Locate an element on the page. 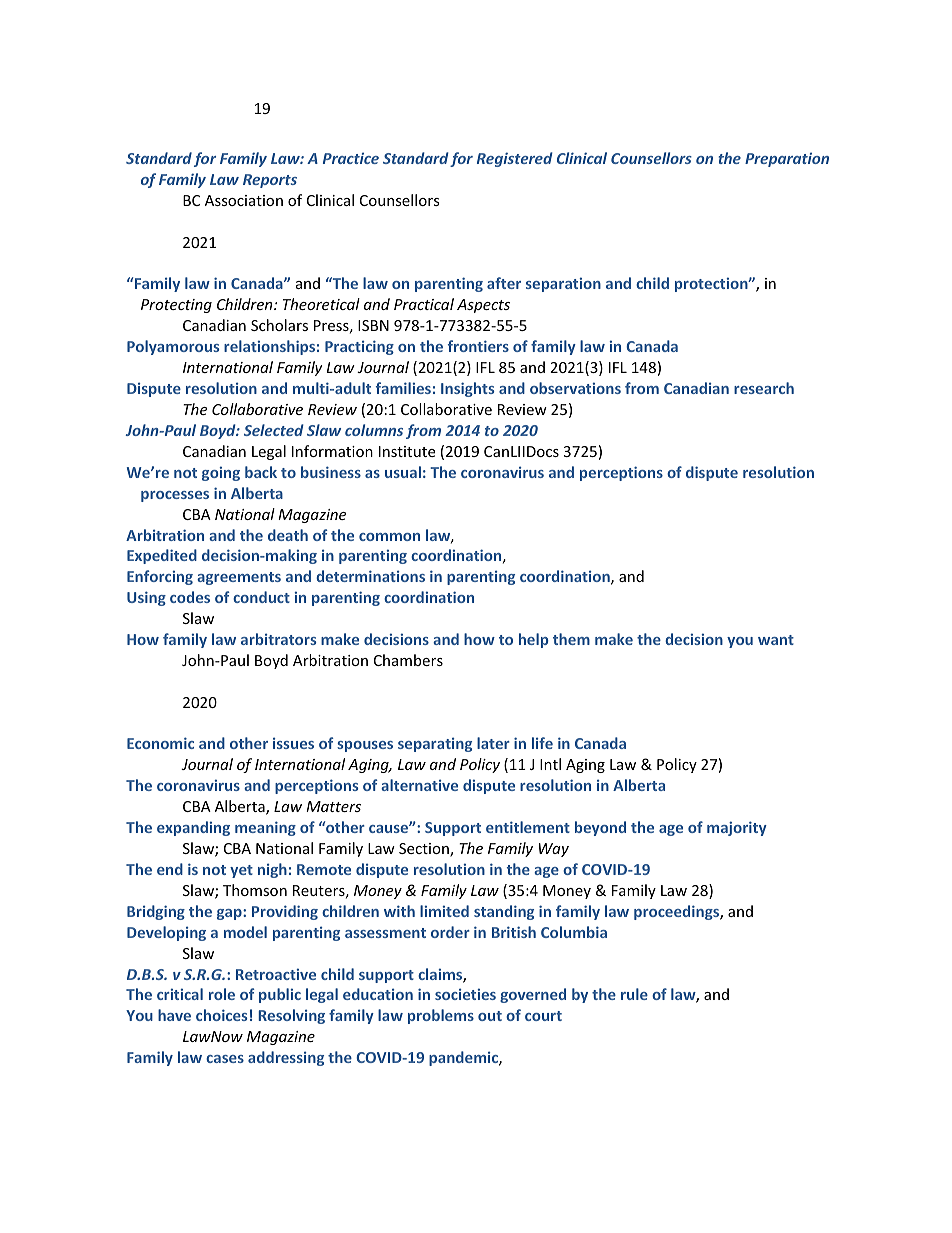  Selected is located at coordinates (274, 430).
